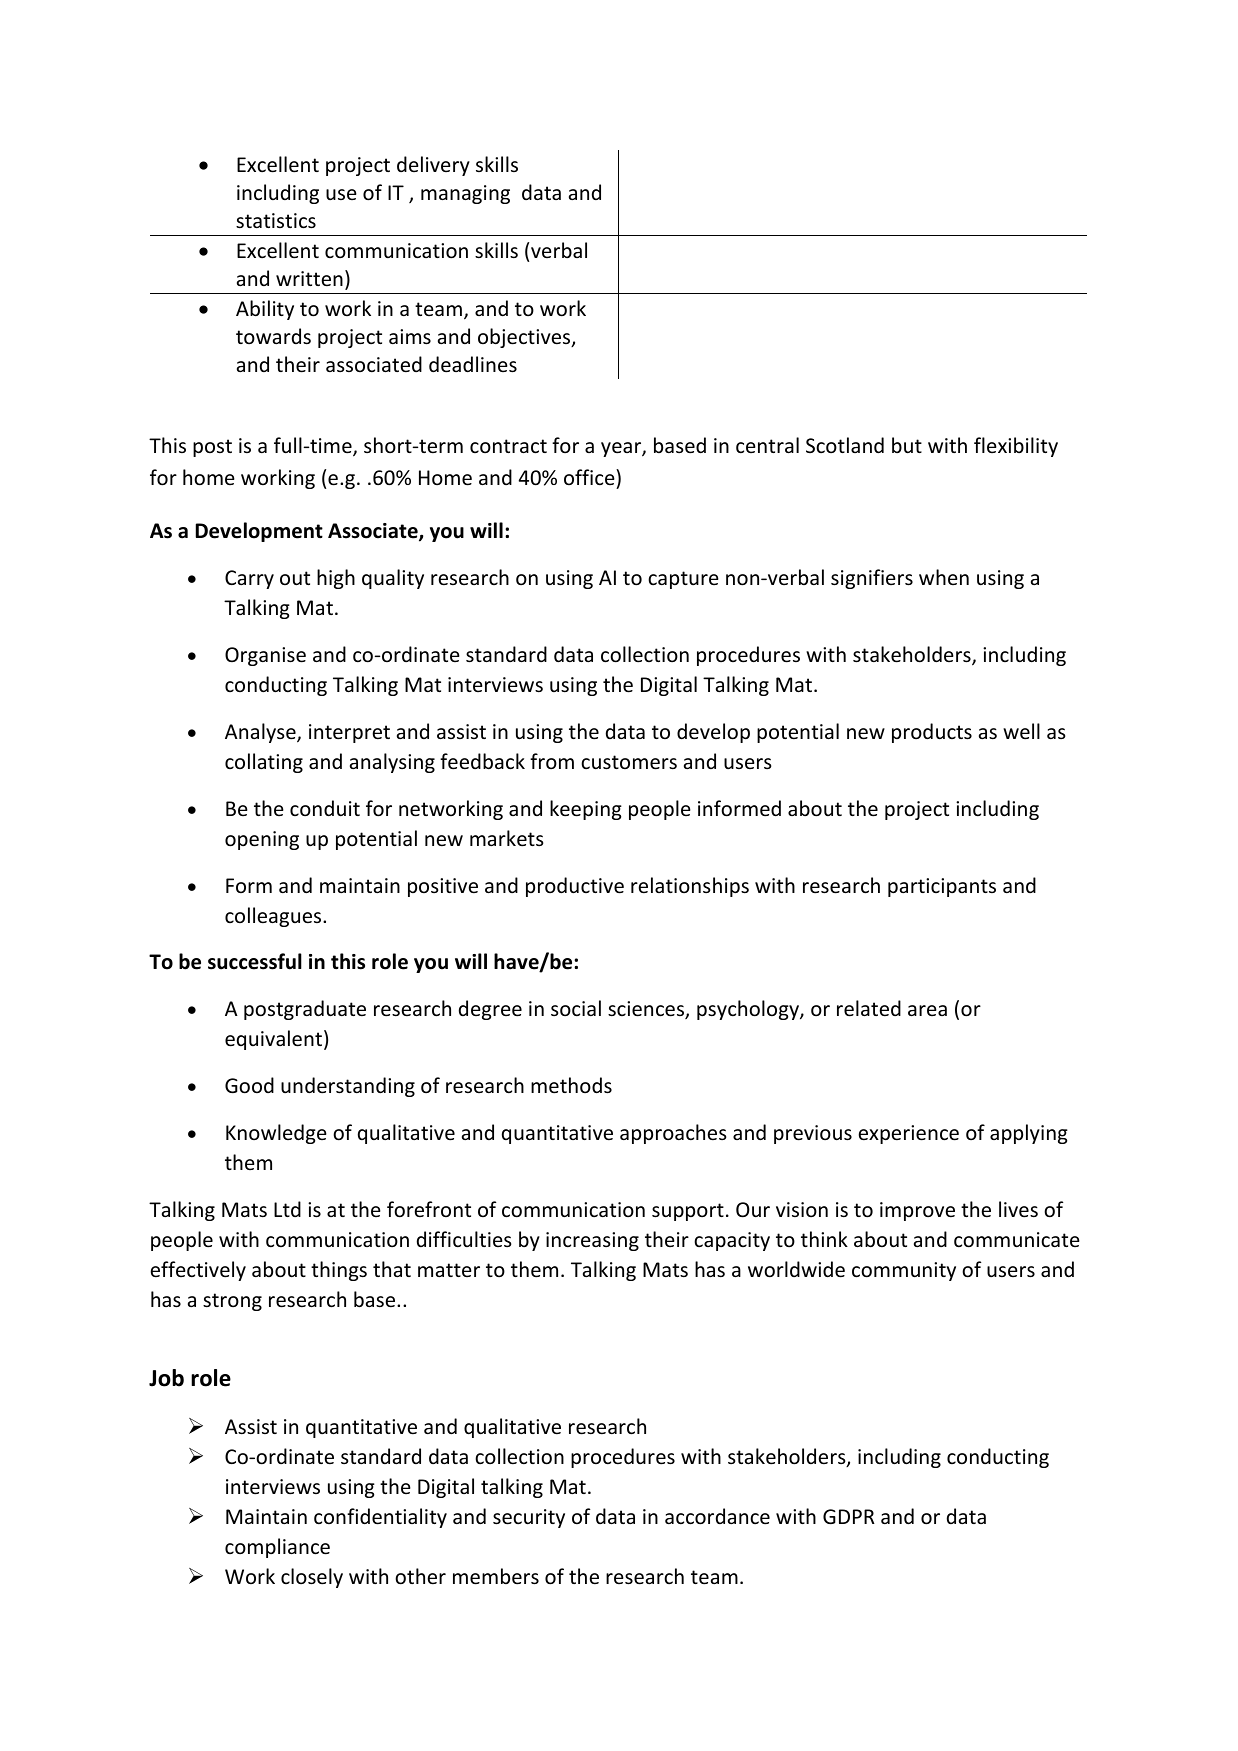 Image resolution: width=1238 pixels, height=1751 pixels. I want to click on opening, so click(262, 840).
